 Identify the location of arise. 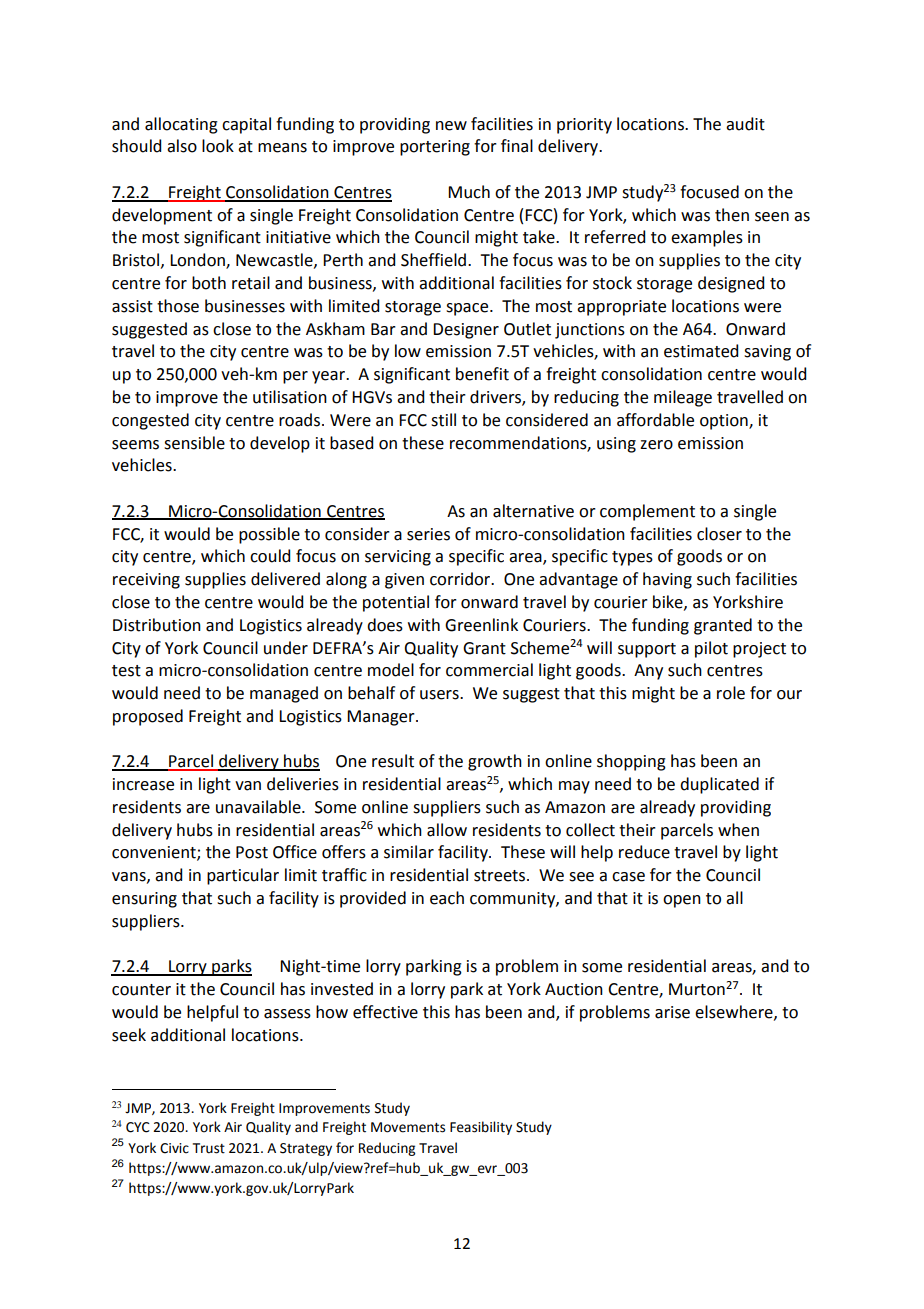
(672, 1012).
